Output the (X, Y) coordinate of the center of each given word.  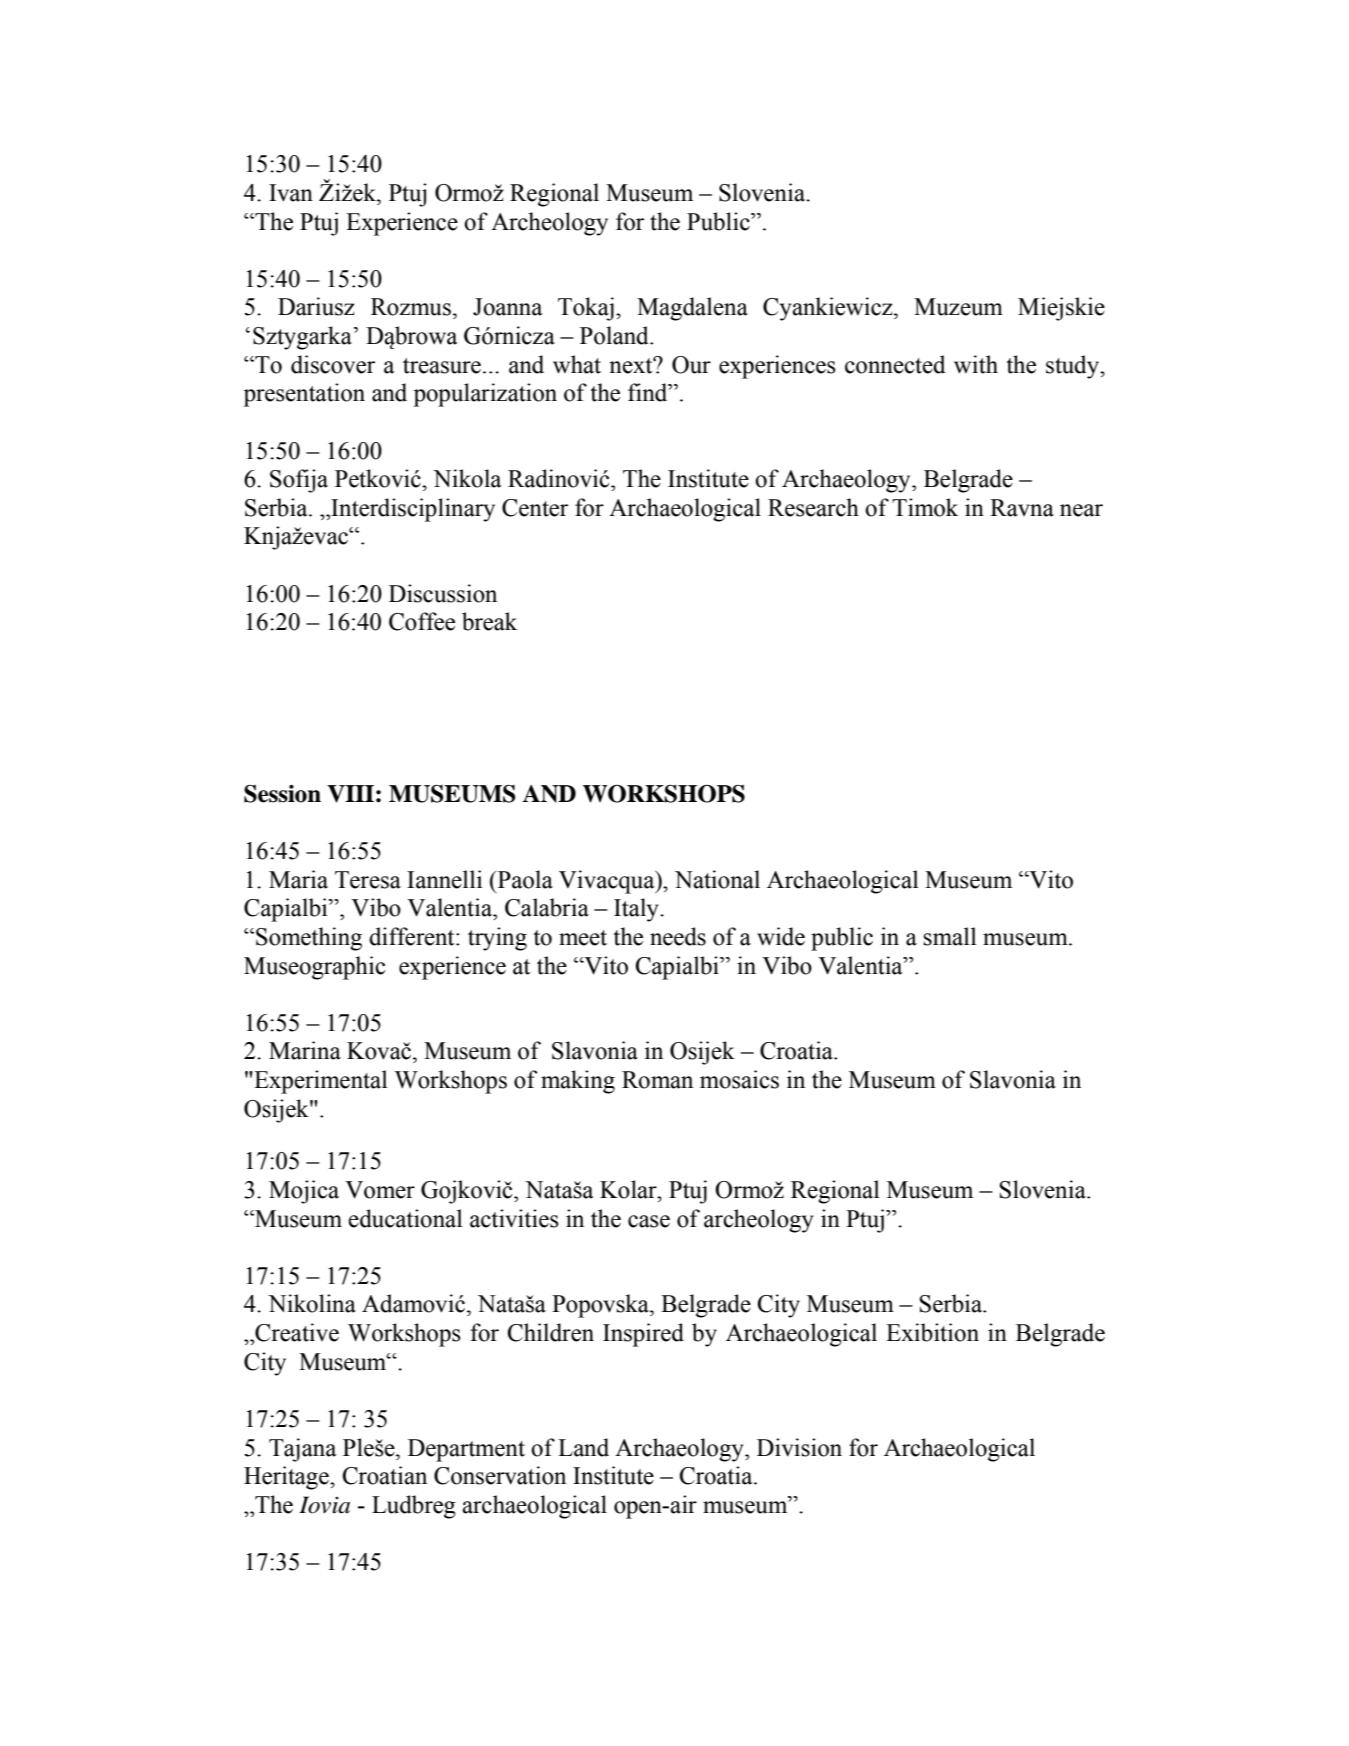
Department (466, 1450)
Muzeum (958, 307)
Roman (657, 1080)
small (949, 936)
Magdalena (692, 309)
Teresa (368, 880)
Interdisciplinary (412, 510)
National (717, 879)
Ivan (291, 193)
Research (813, 507)
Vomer (380, 1190)
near (1081, 510)
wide (781, 936)
